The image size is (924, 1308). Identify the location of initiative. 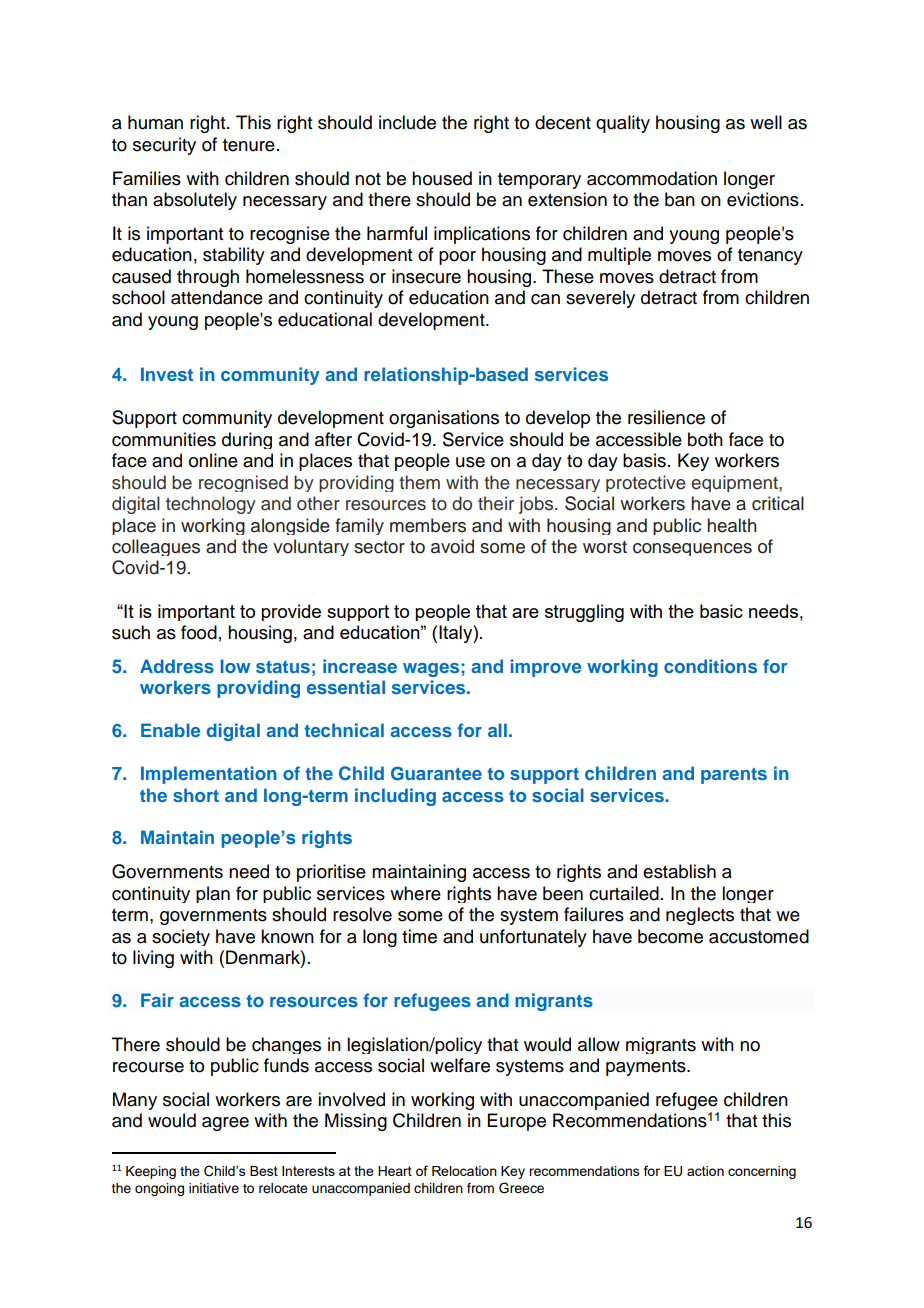
(214, 1188).
